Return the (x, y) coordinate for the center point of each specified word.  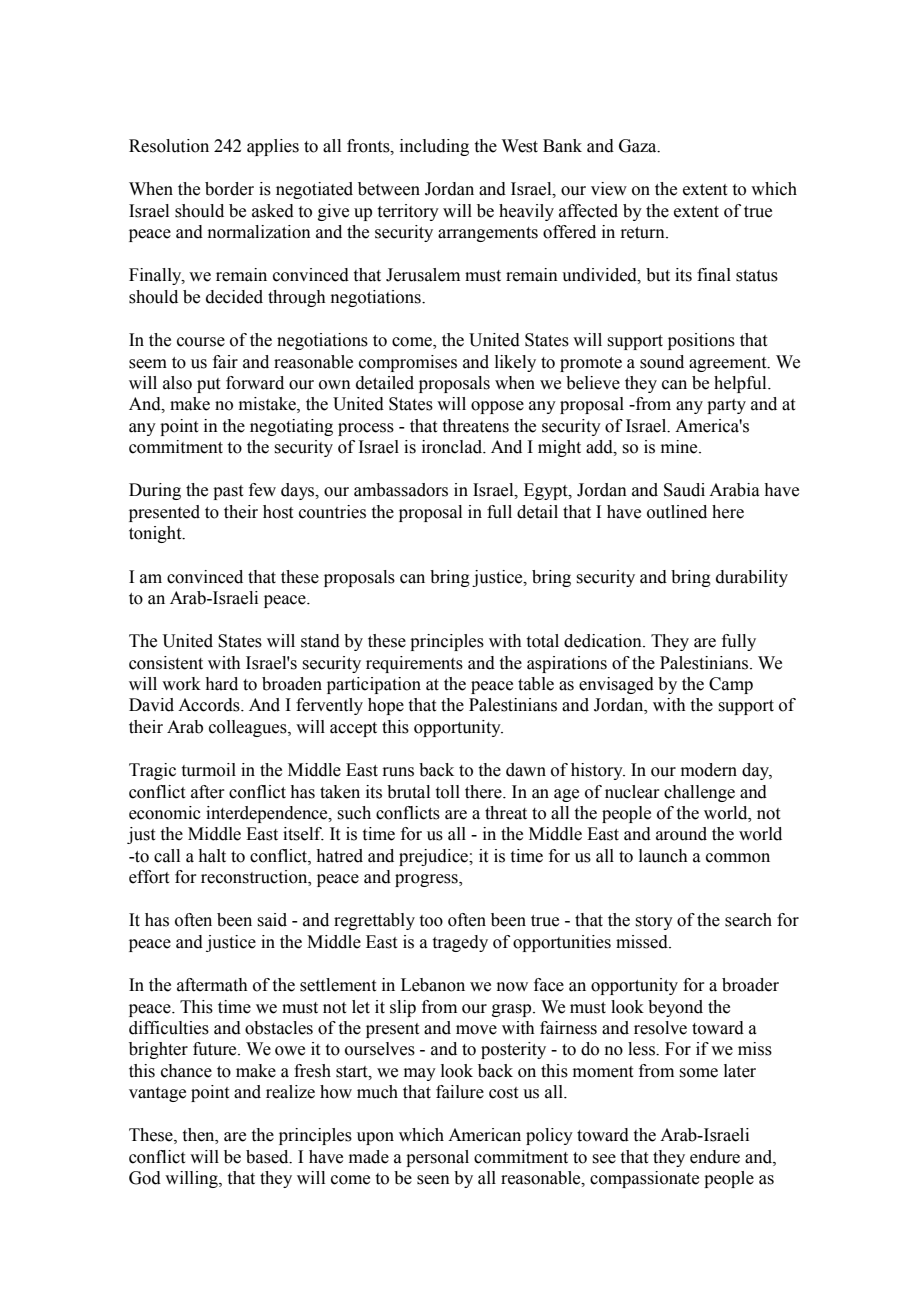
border (229, 189)
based (268, 1157)
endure (715, 1157)
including (434, 147)
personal (437, 1158)
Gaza (639, 146)
